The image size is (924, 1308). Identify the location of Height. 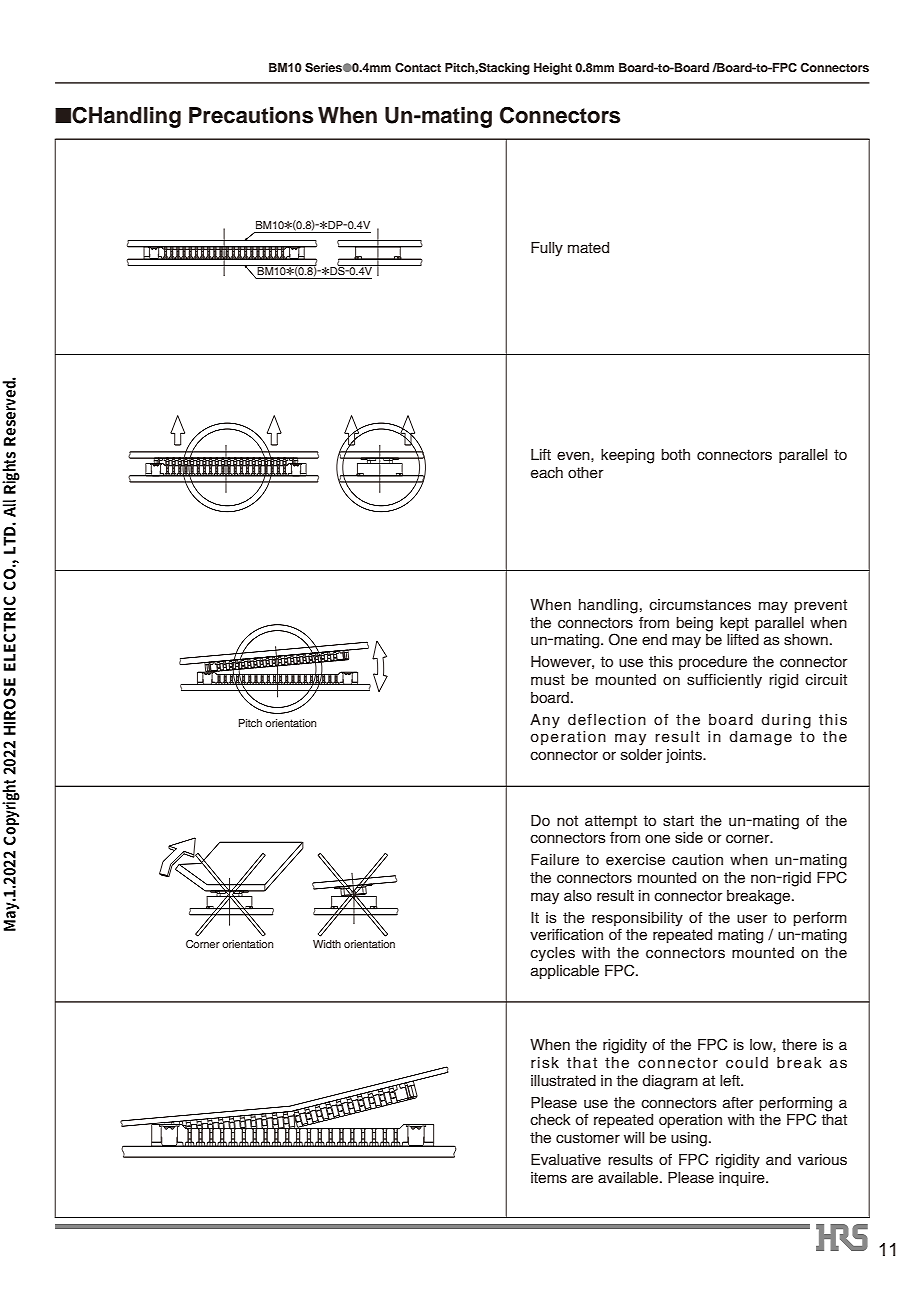
(553, 69).
